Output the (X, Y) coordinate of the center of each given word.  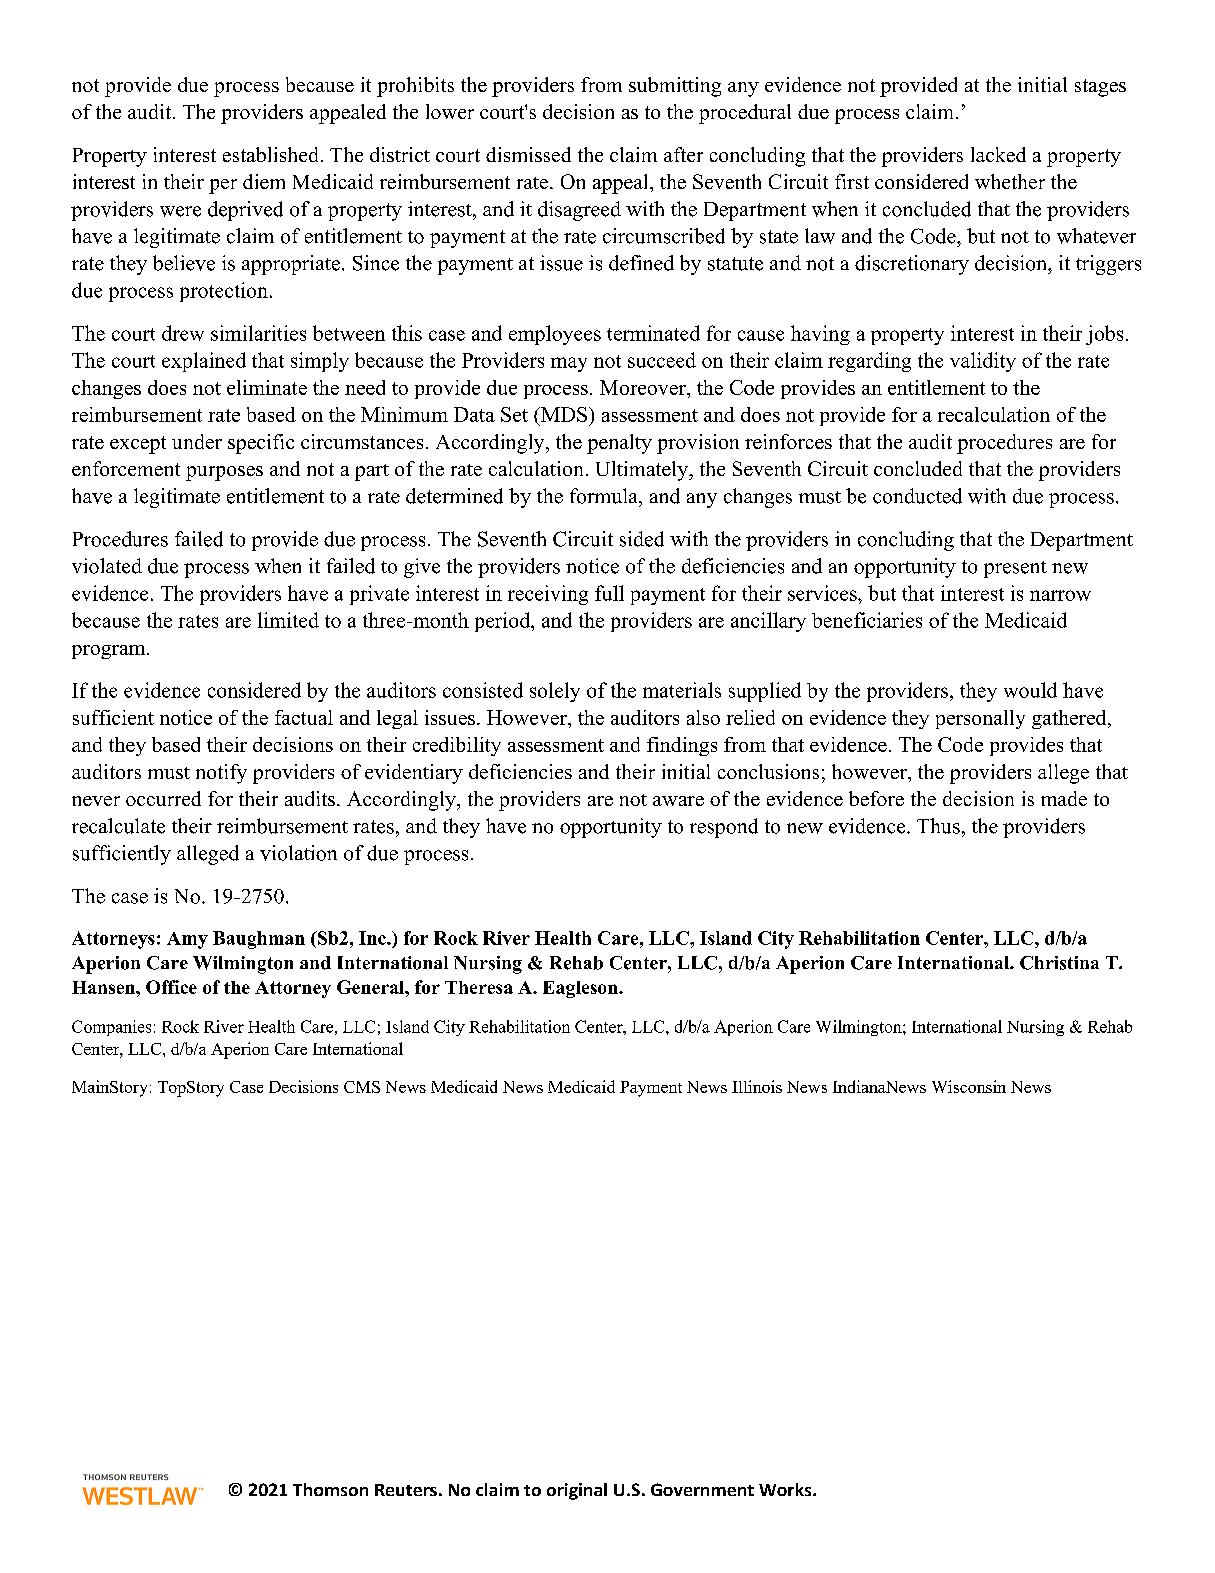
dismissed (528, 154)
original (577, 1491)
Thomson (330, 1489)
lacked (998, 154)
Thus (938, 826)
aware (678, 801)
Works (786, 1489)
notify (221, 774)
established (270, 154)
